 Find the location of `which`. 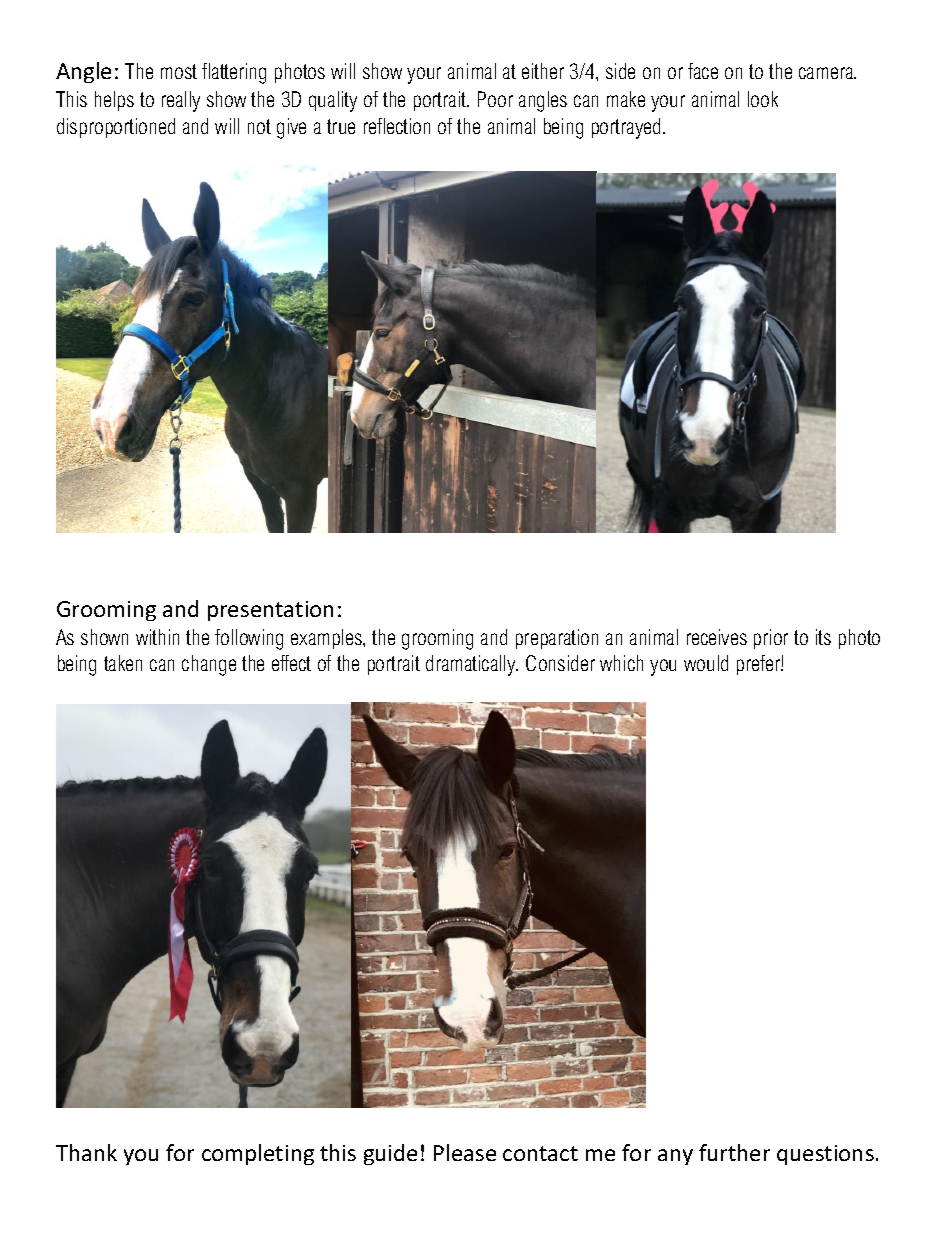

which is located at coordinates (621, 663).
